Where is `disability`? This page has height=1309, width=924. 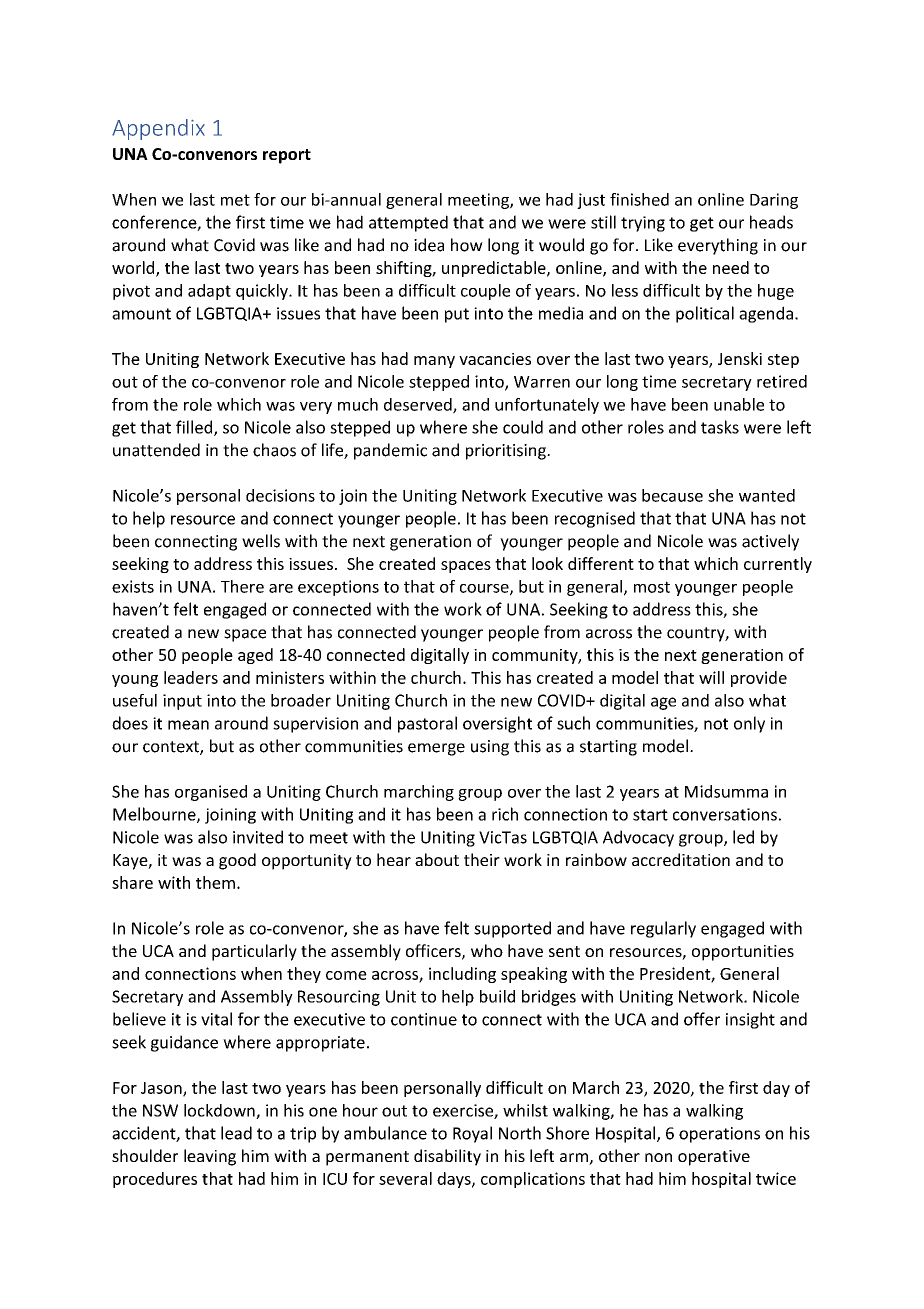 disability is located at coordinates (447, 1157).
